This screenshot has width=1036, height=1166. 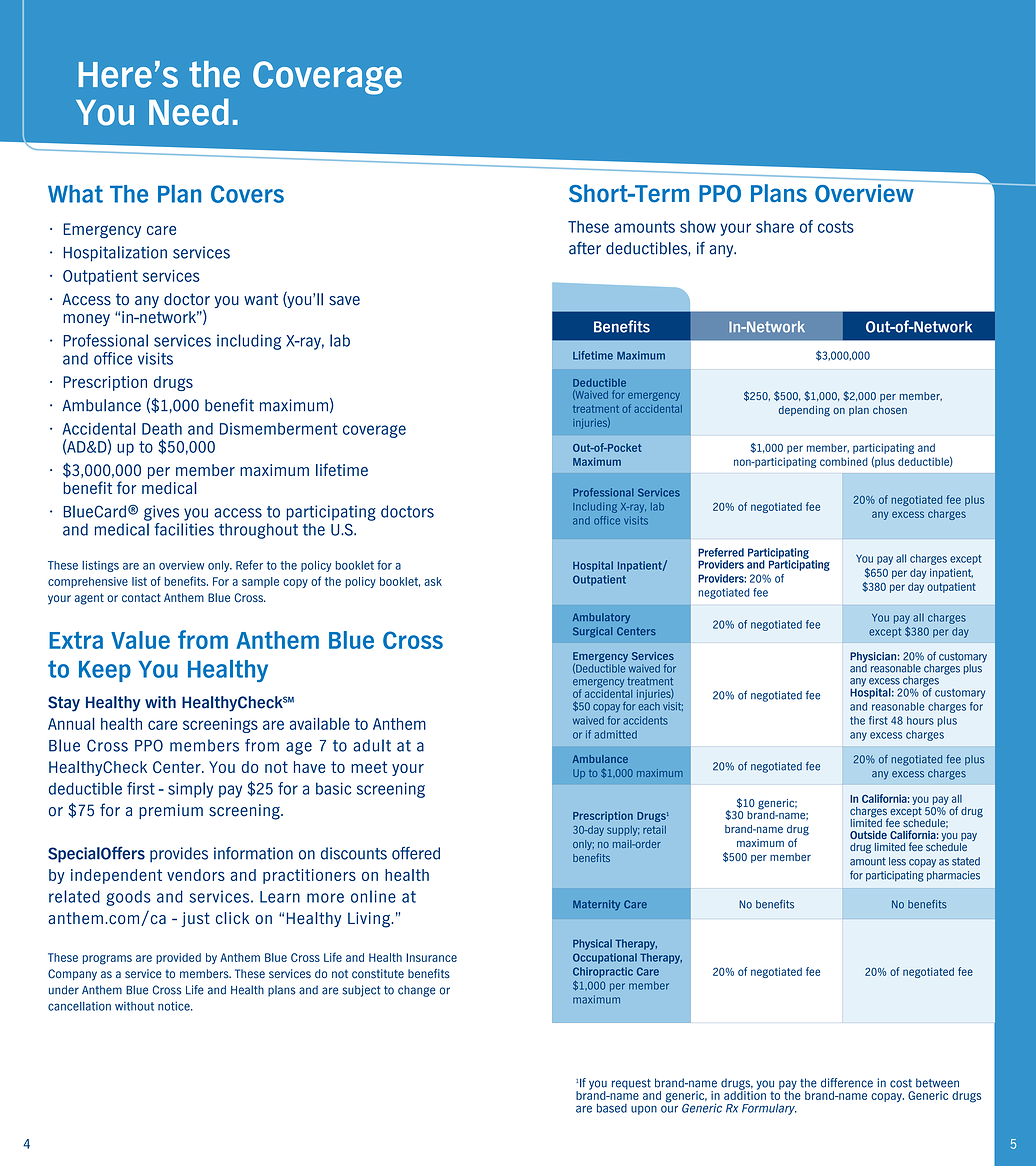 I want to click on share, so click(x=775, y=227).
